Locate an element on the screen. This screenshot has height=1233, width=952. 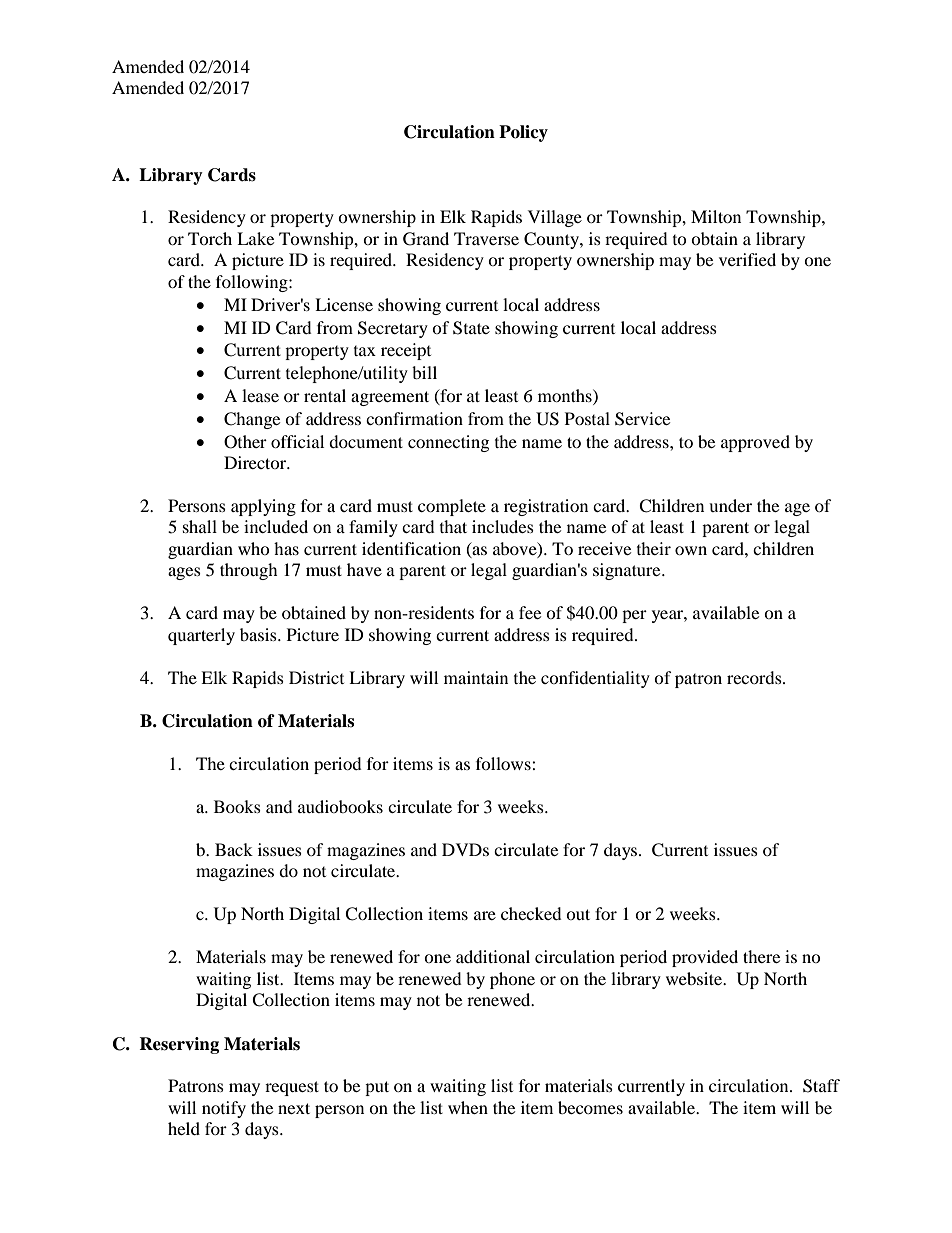
who is located at coordinates (254, 548).
